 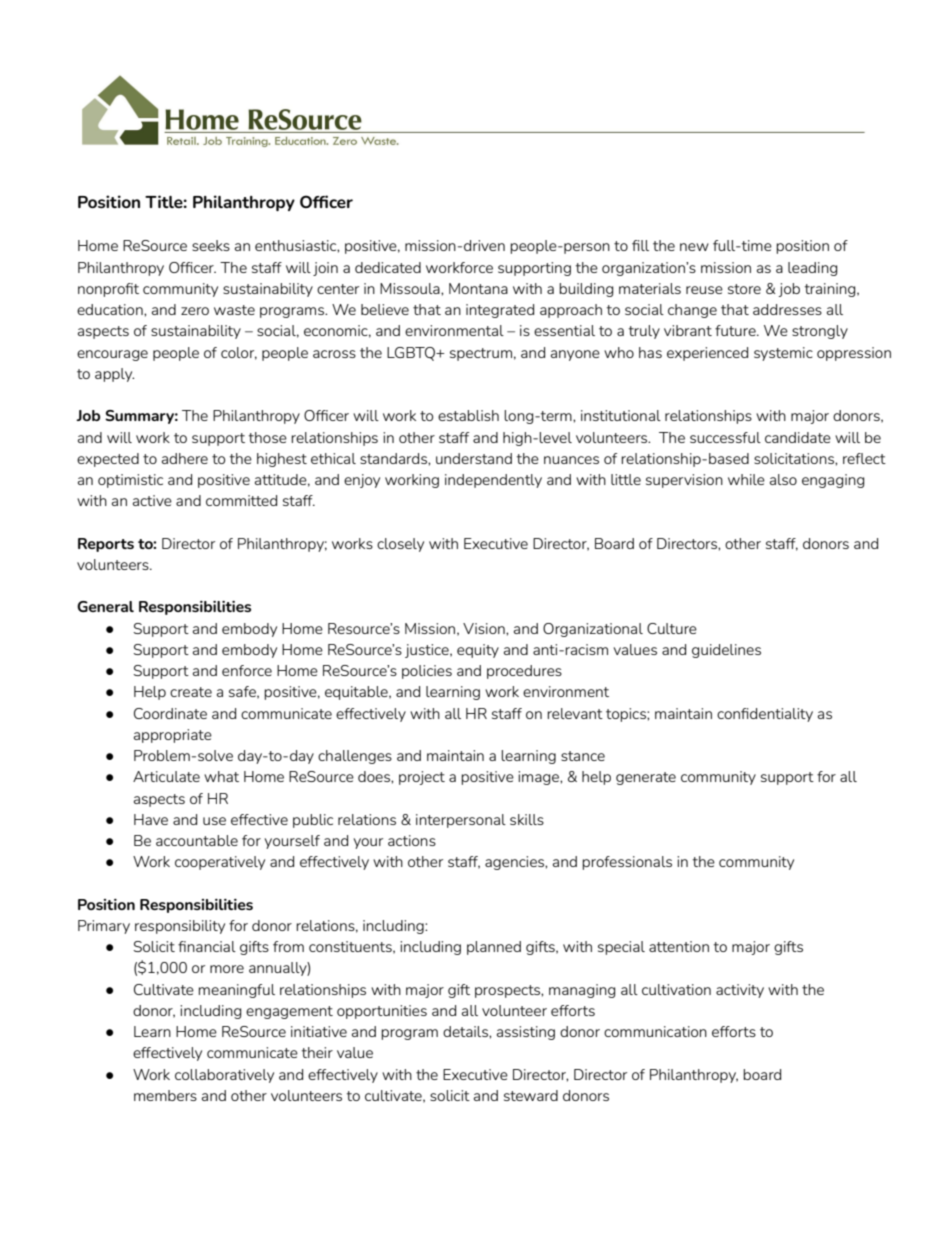 What do you see at coordinates (180, 927) in the image?
I see `responsibility` at bounding box center [180, 927].
